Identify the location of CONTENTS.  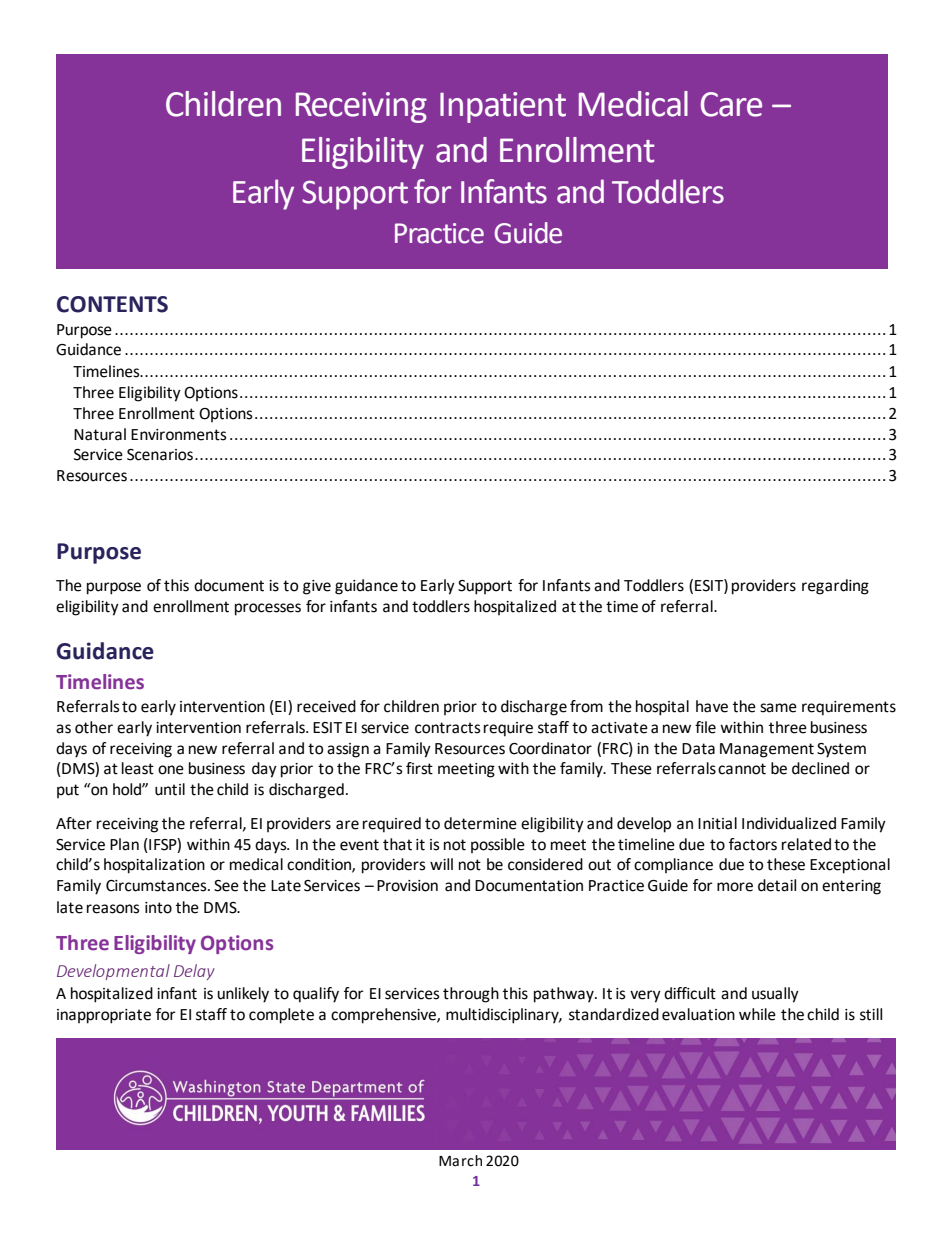
(112, 304).
